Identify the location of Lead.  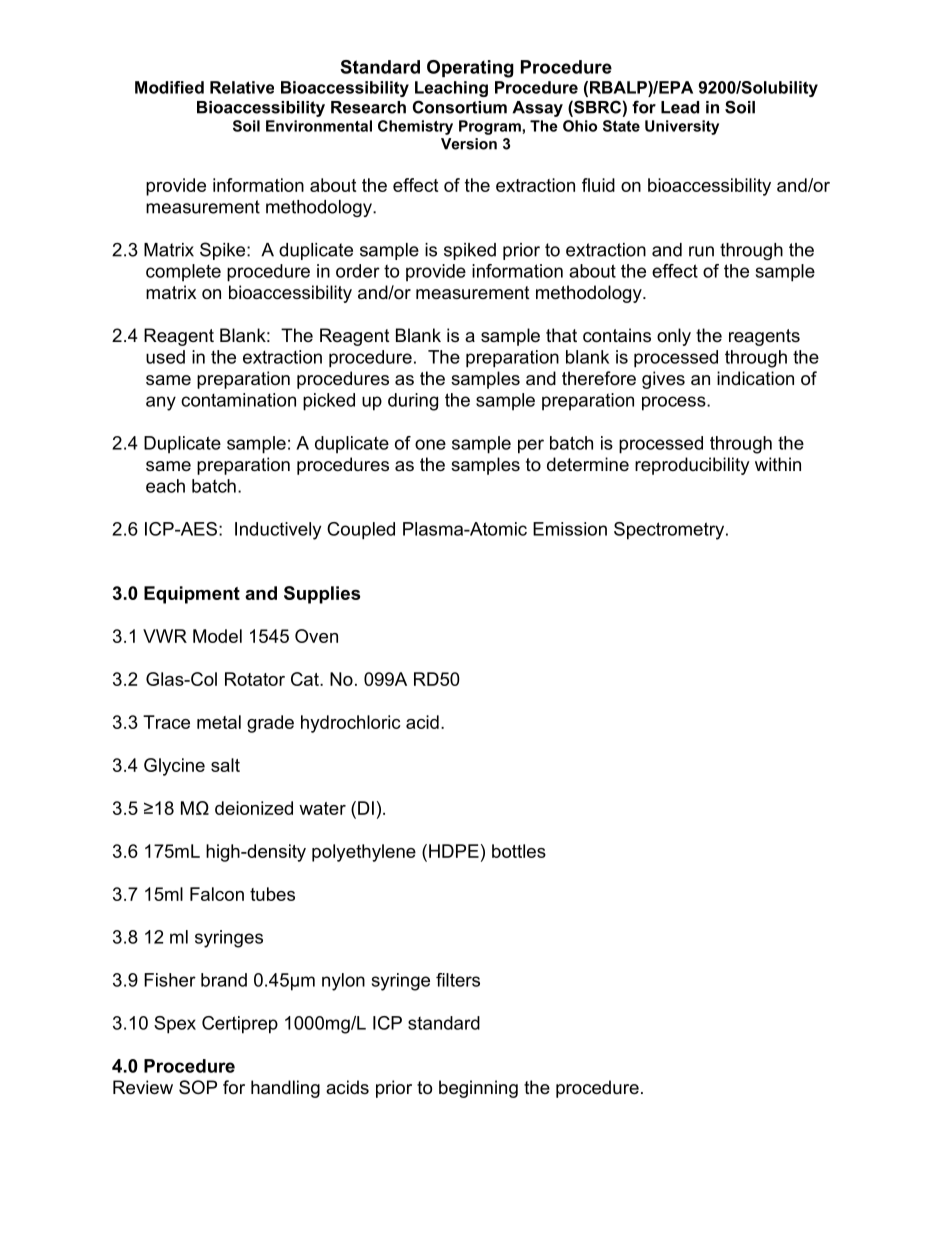
(680, 107).
